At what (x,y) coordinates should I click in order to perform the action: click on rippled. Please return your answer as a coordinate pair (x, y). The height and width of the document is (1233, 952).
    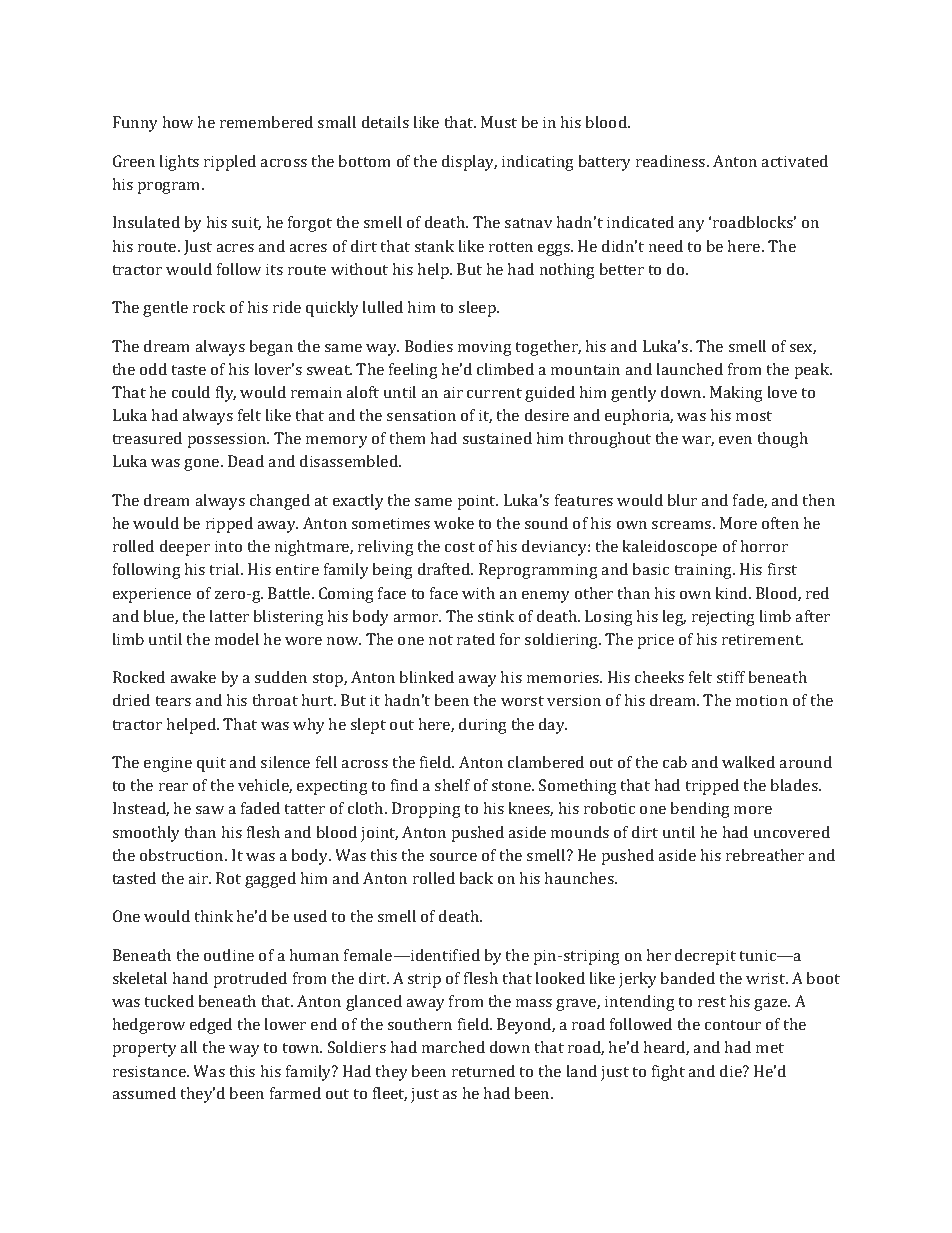
    Looking at the image, I should click on (230, 163).
